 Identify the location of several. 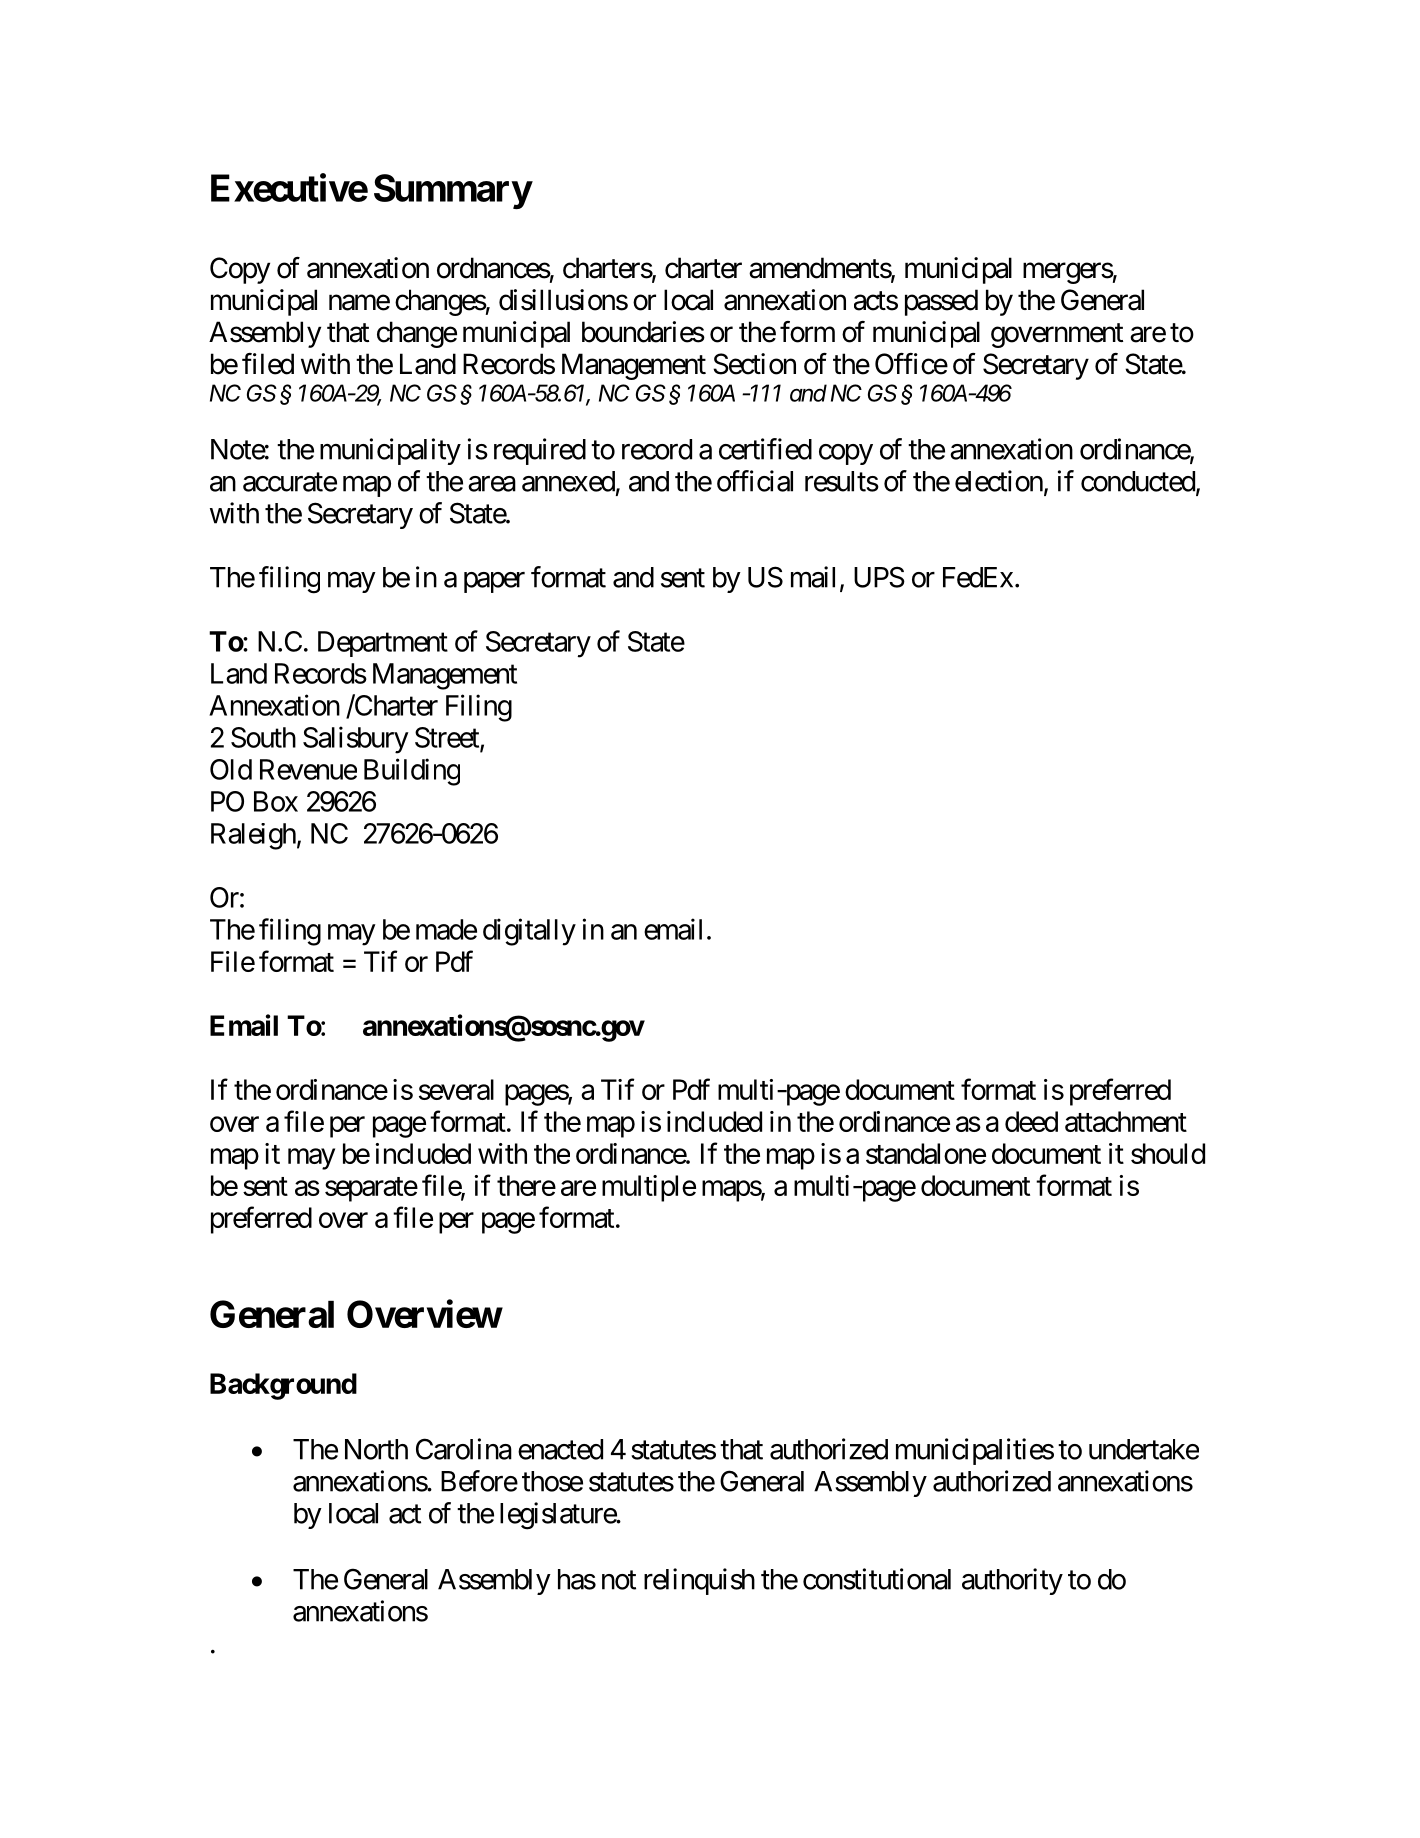
(456, 1089).
